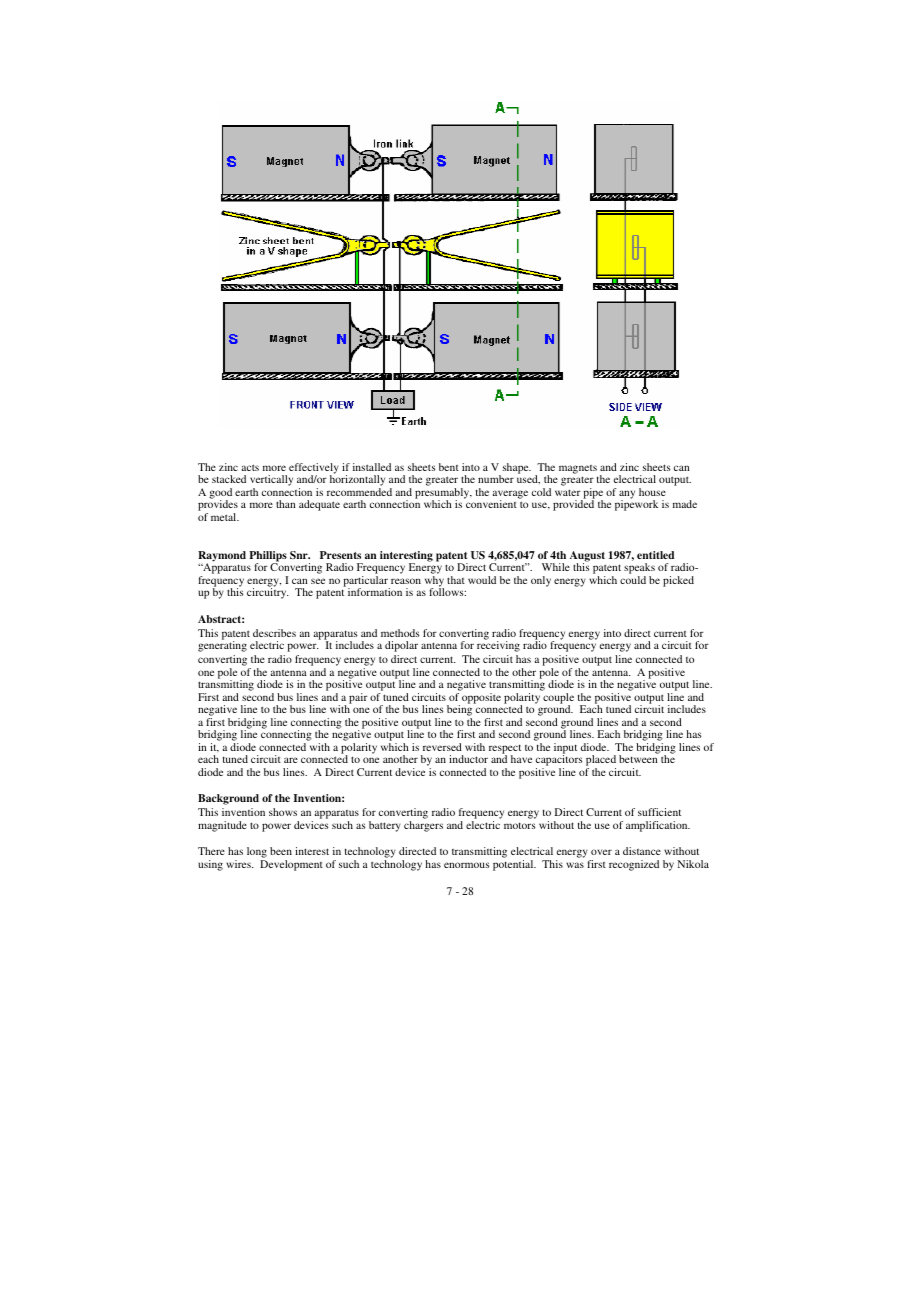 This screenshot has height=1308, width=924. What do you see at coordinates (449, 467) in the screenshot?
I see `bent` at bounding box center [449, 467].
